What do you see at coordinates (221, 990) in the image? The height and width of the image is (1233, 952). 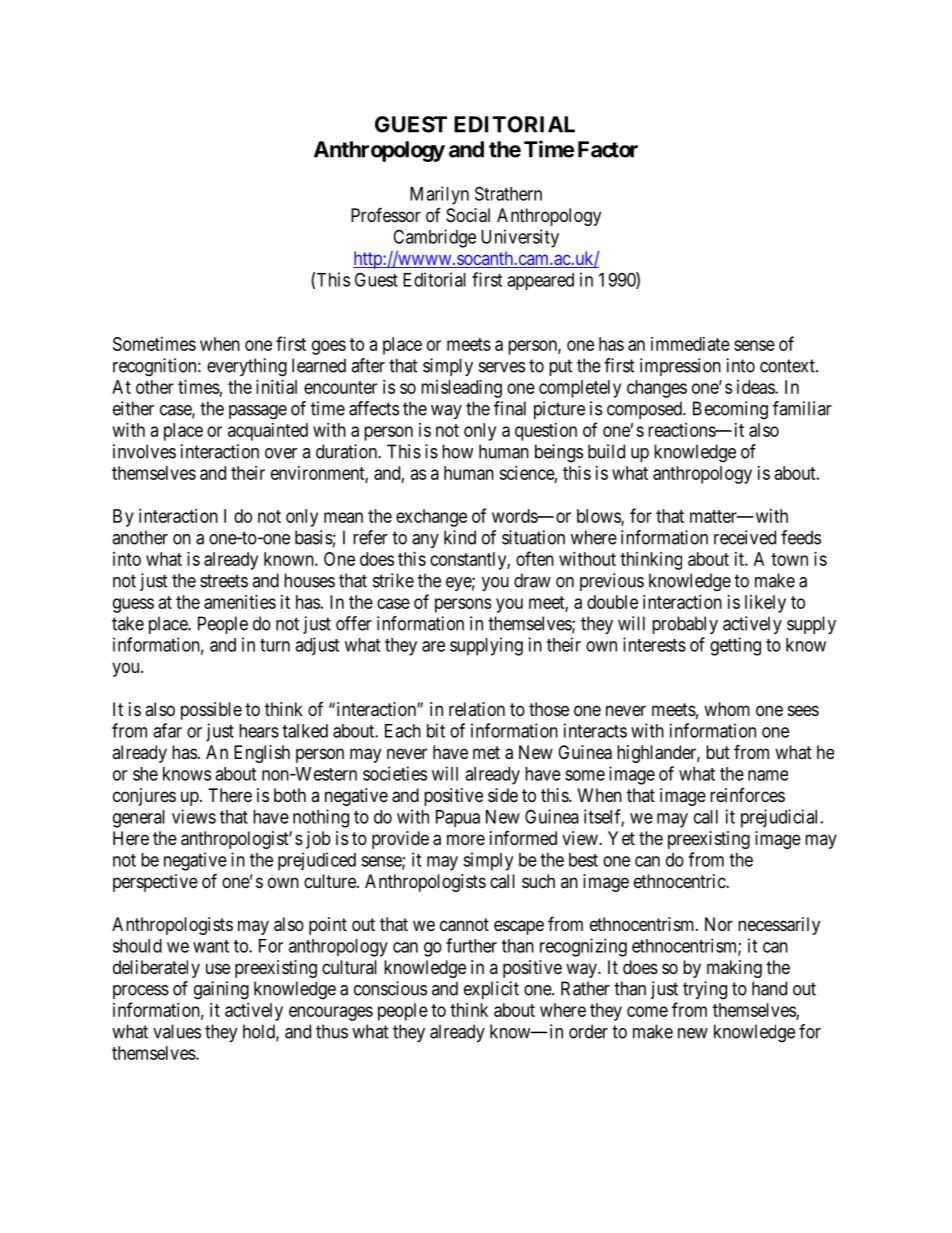 I see `gaining` at bounding box center [221, 990].
